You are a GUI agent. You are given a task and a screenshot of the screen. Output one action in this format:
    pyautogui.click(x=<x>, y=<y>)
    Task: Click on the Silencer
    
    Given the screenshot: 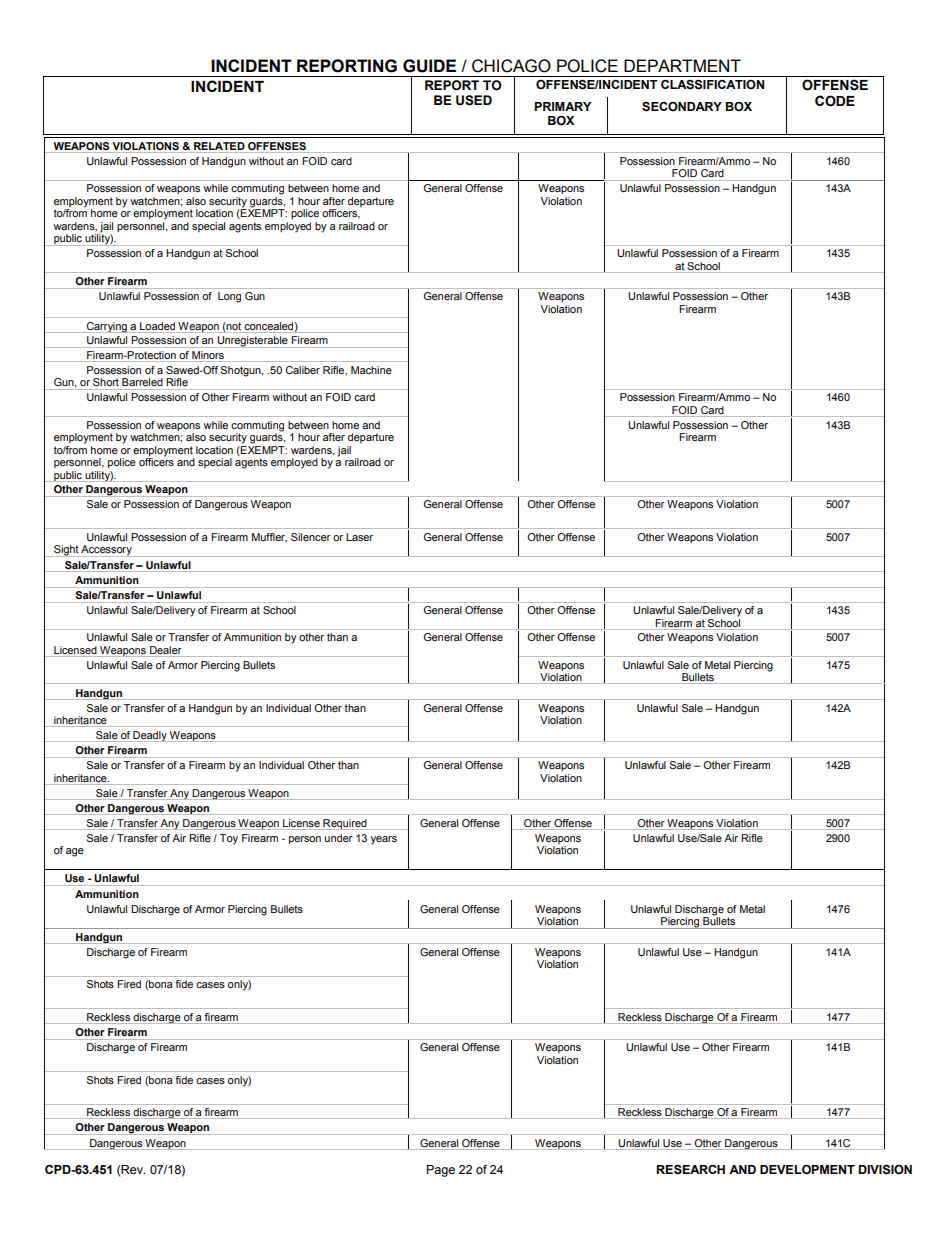 What is the action you would take?
    pyautogui.click(x=311, y=537)
